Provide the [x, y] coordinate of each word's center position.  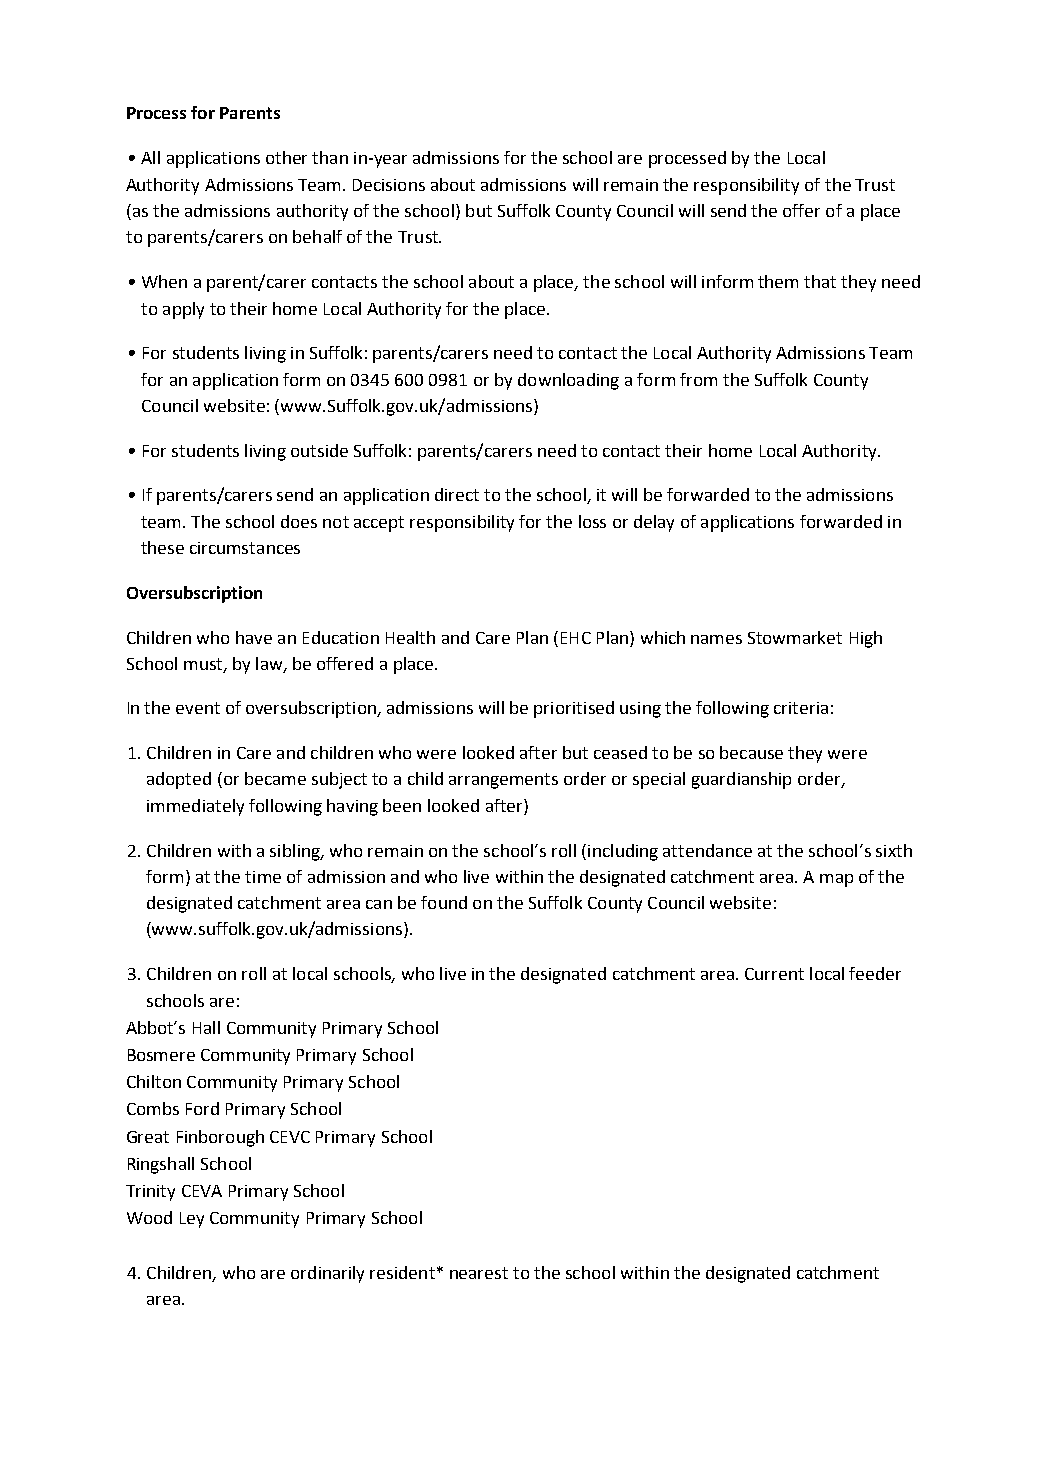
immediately [195, 807]
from [698, 379]
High [866, 639]
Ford [202, 1108]
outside [319, 450]
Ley [192, 1220]
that [820, 281]
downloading [568, 381]
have [254, 637]
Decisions [389, 185]
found [444, 902]
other [286, 157]
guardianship [741, 780]
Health [410, 637]
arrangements [503, 781]
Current [774, 974]
